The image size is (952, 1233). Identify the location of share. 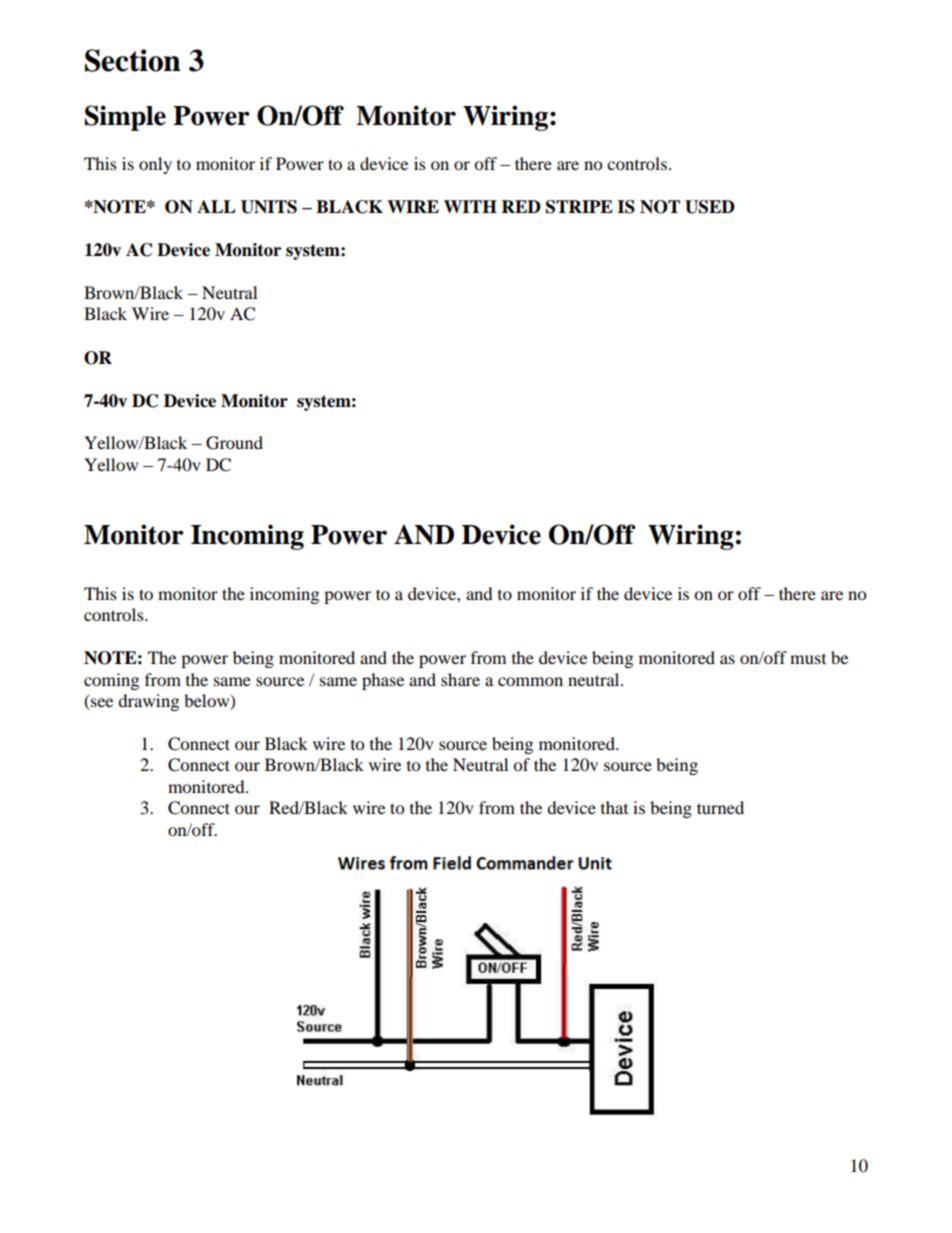
(460, 679).
